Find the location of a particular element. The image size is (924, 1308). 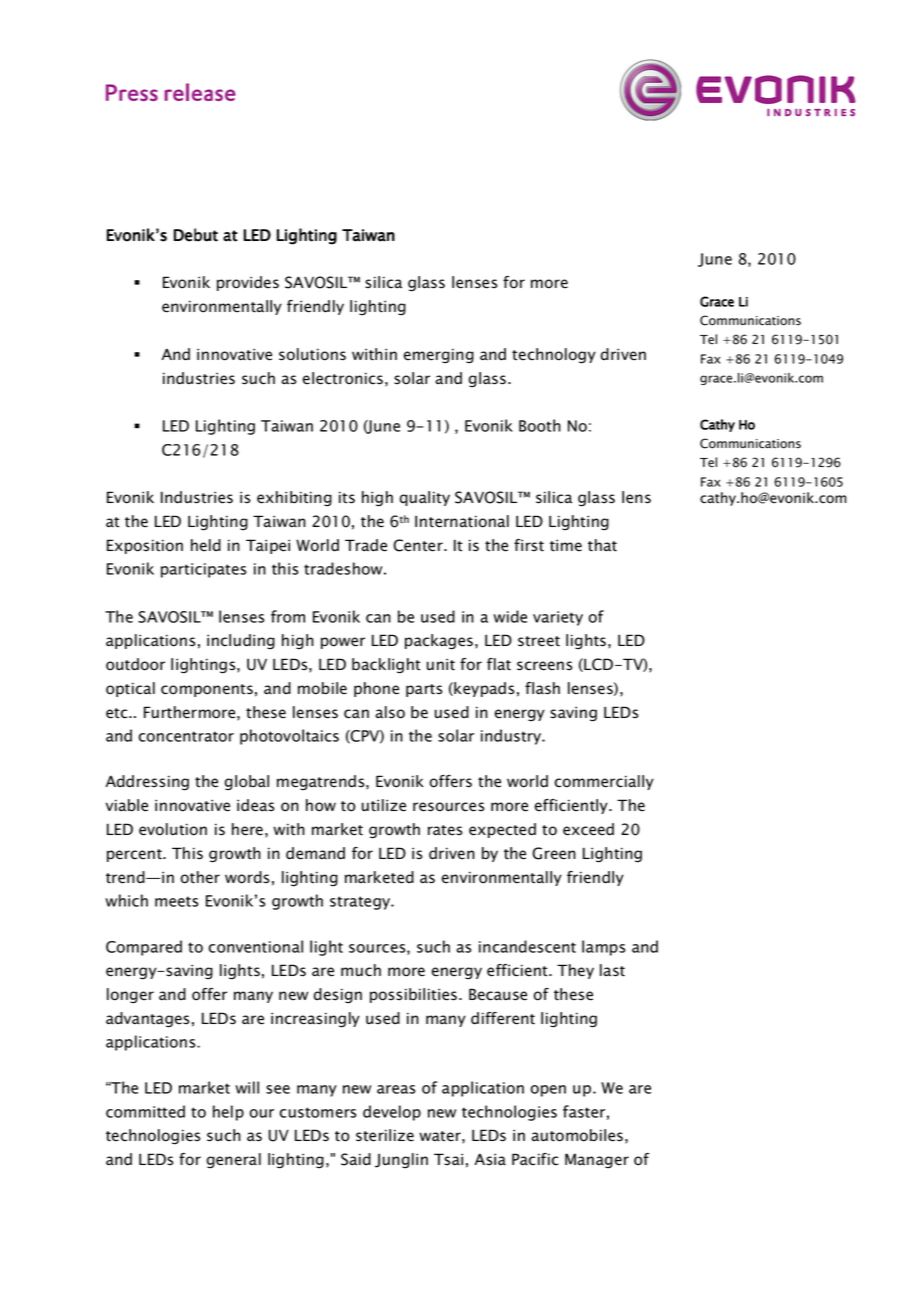

provides is located at coordinates (248, 283).
